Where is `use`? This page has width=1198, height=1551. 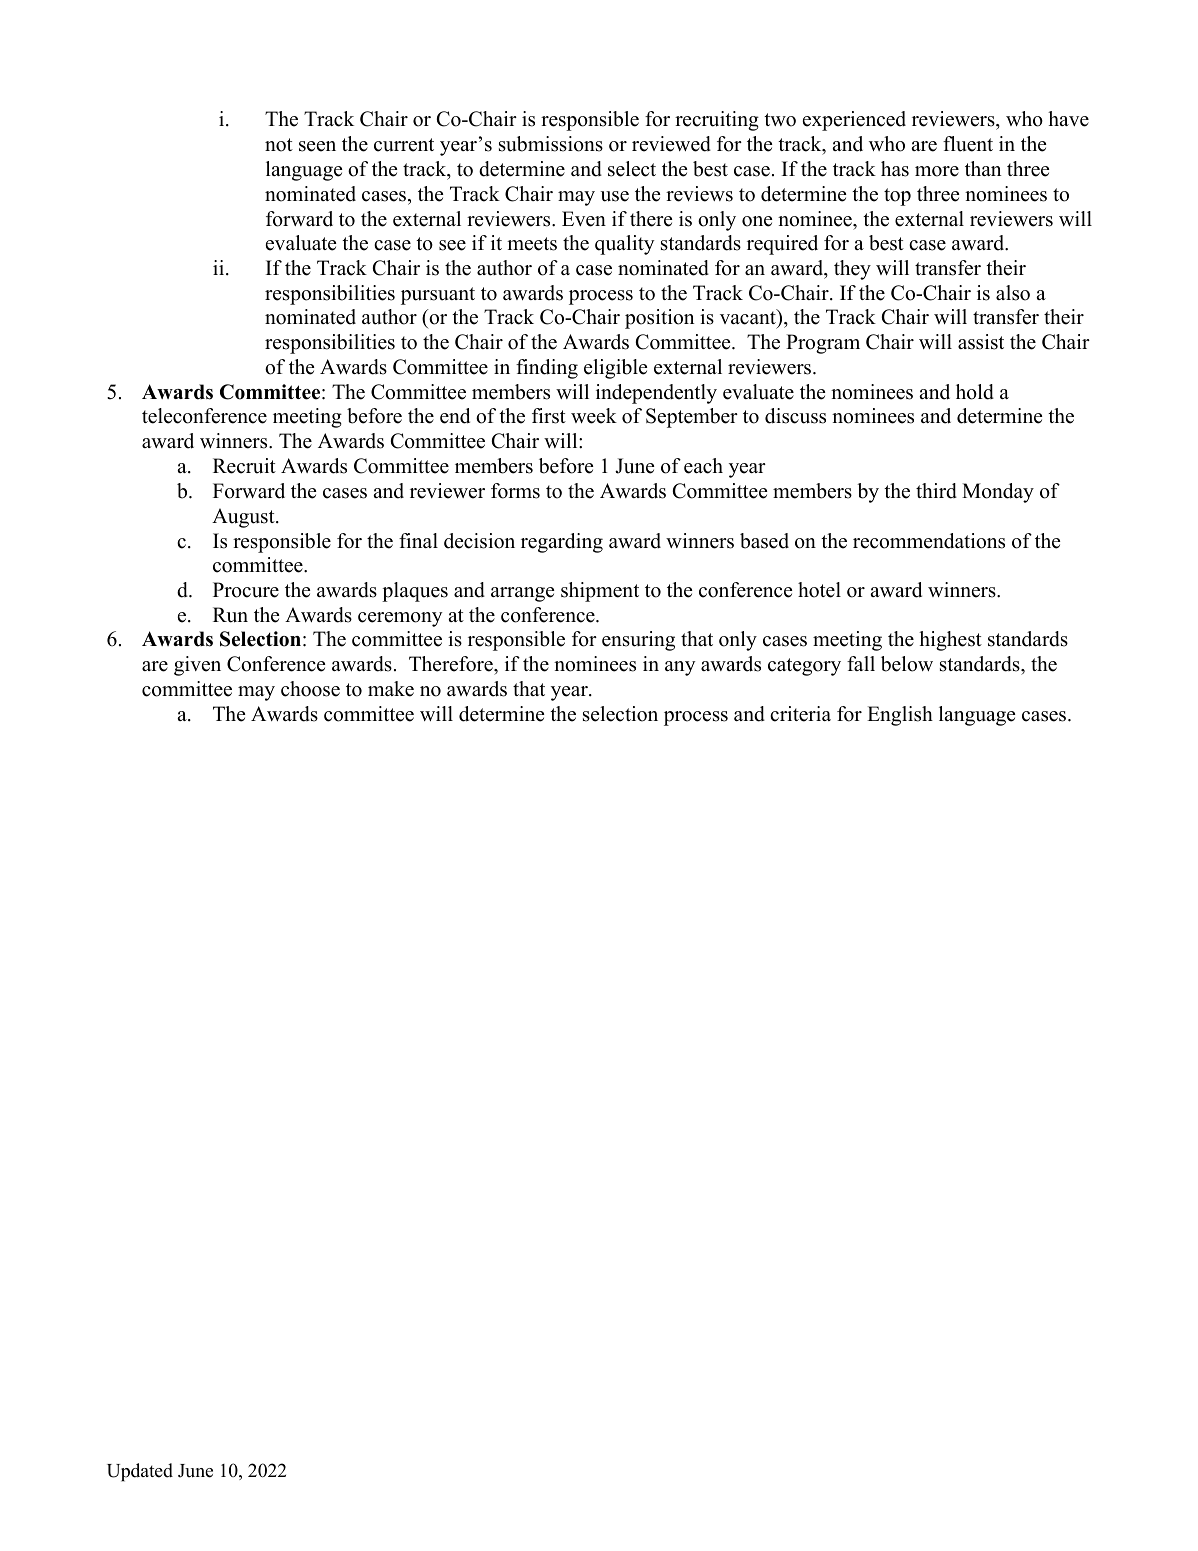 use is located at coordinates (614, 196).
